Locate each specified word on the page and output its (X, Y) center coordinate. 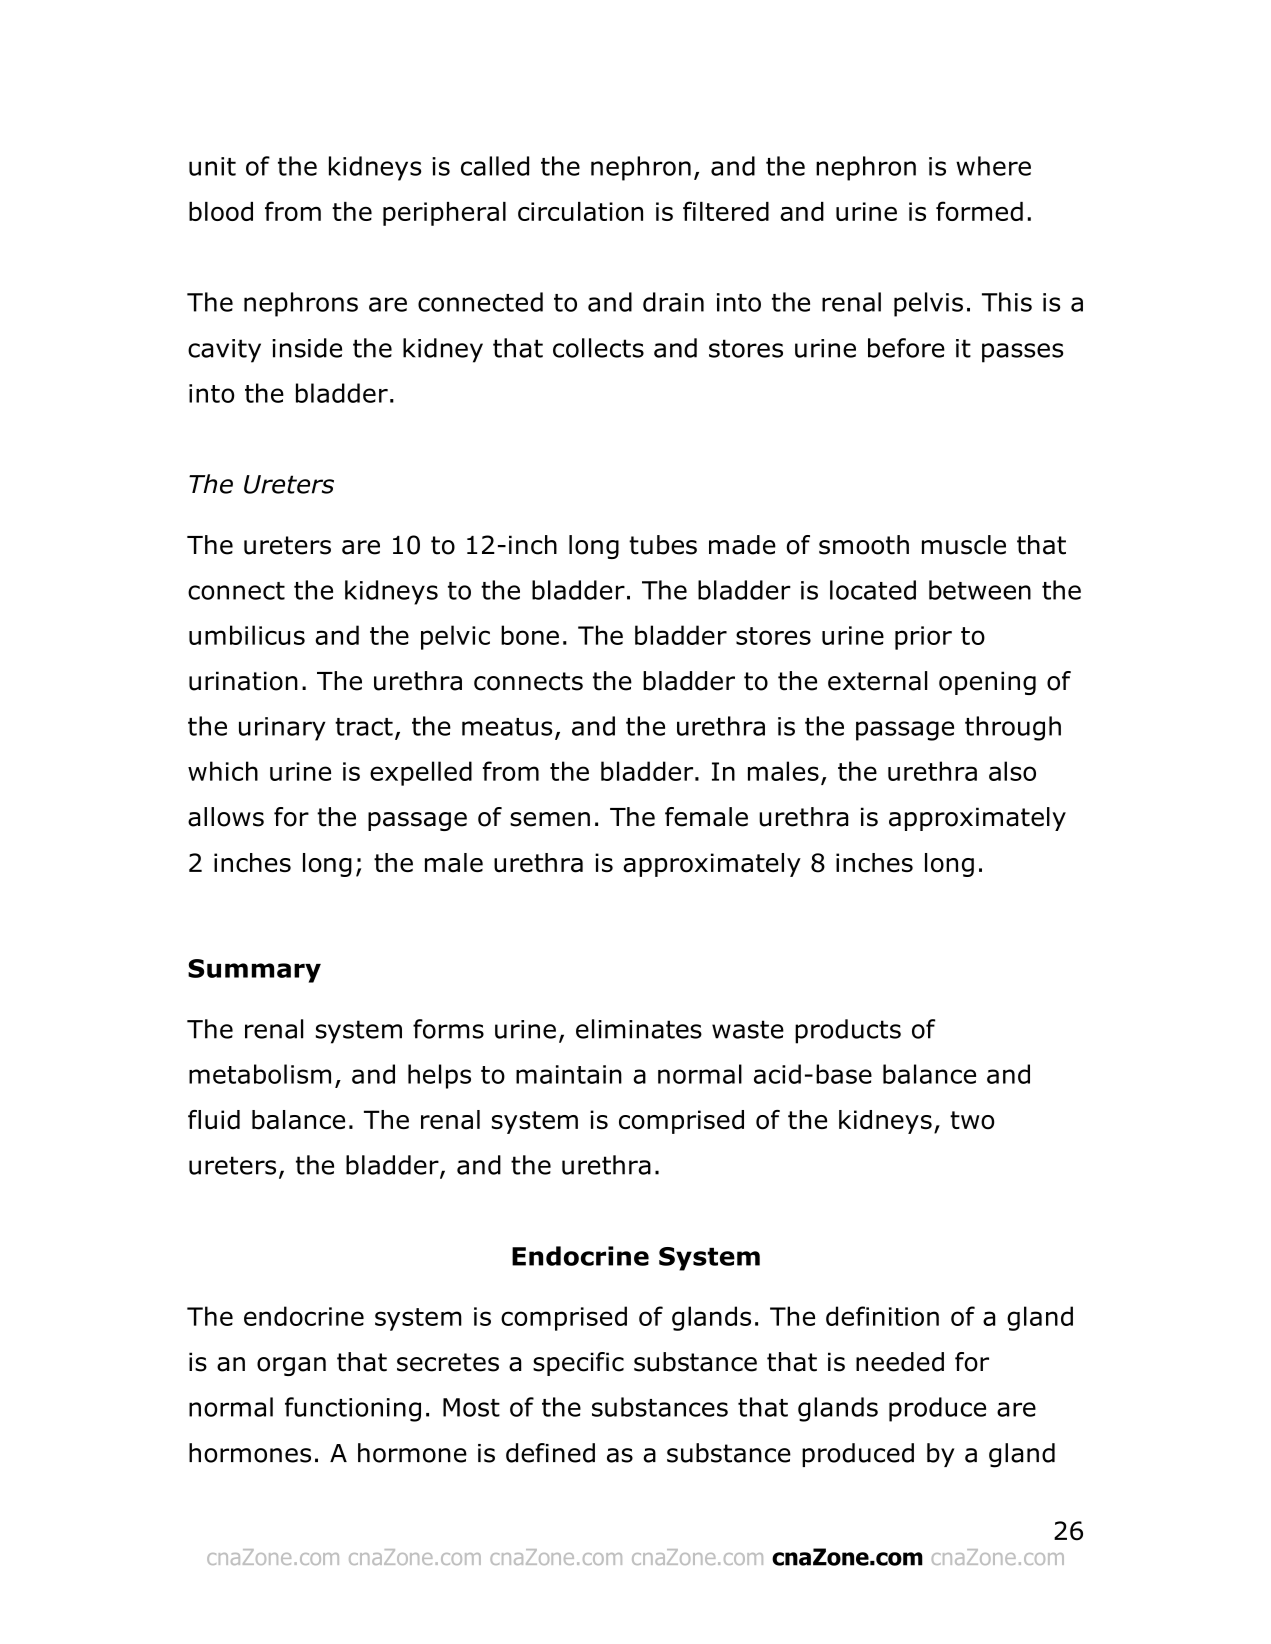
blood (221, 211)
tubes (663, 545)
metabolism (260, 1074)
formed (979, 211)
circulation (580, 211)
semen (550, 819)
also (1012, 771)
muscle (964, 545)
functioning (353, 1409)
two (972, 1120)
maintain (569, 1074)
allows (226, 817)
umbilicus (247, 635)
